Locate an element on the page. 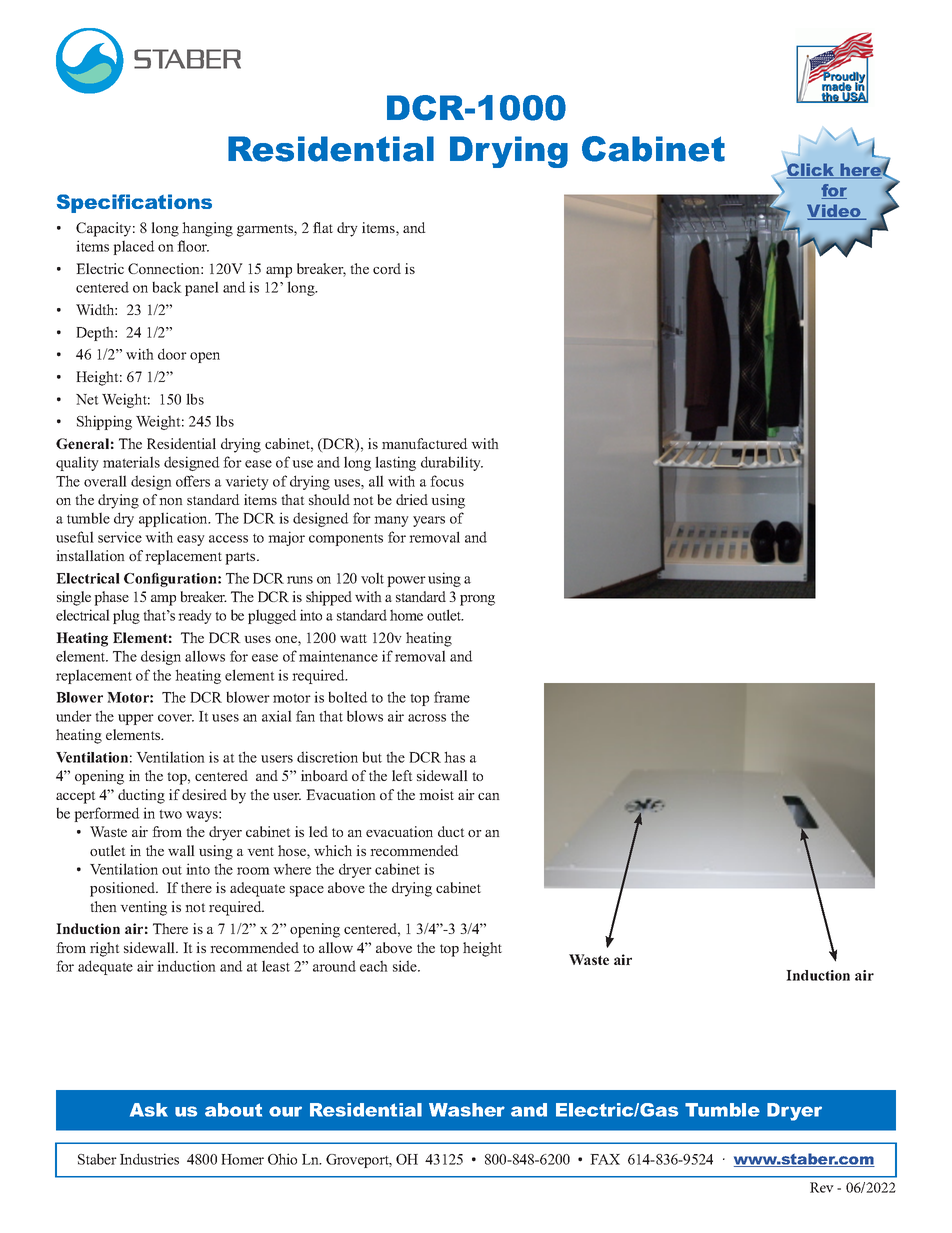 The width and height of the page is (952, 1233). can is located at coordinates (489, 796).
